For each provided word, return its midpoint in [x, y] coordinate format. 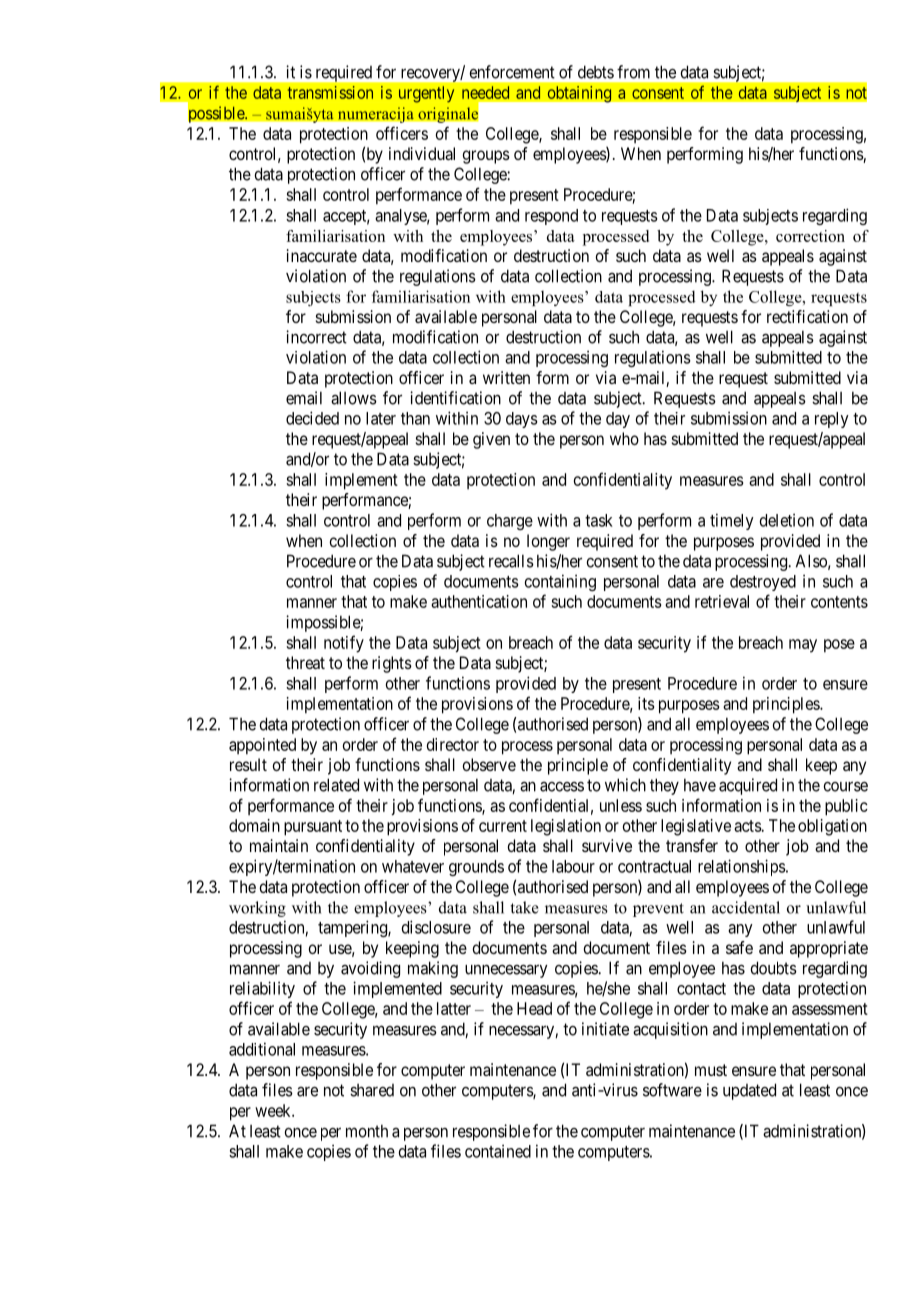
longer [548, 542]
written [506, 377]
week [274, 1110]
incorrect [316, 337]
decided [312, 418]
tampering [353, 928]
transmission [330, 92]
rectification [807, 316]
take [525, 907]
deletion [787, 520]
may [803, 646]
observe [489, 764]
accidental [746, 907]
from [633, 72]
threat [305, 662]
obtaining [579, 94]
